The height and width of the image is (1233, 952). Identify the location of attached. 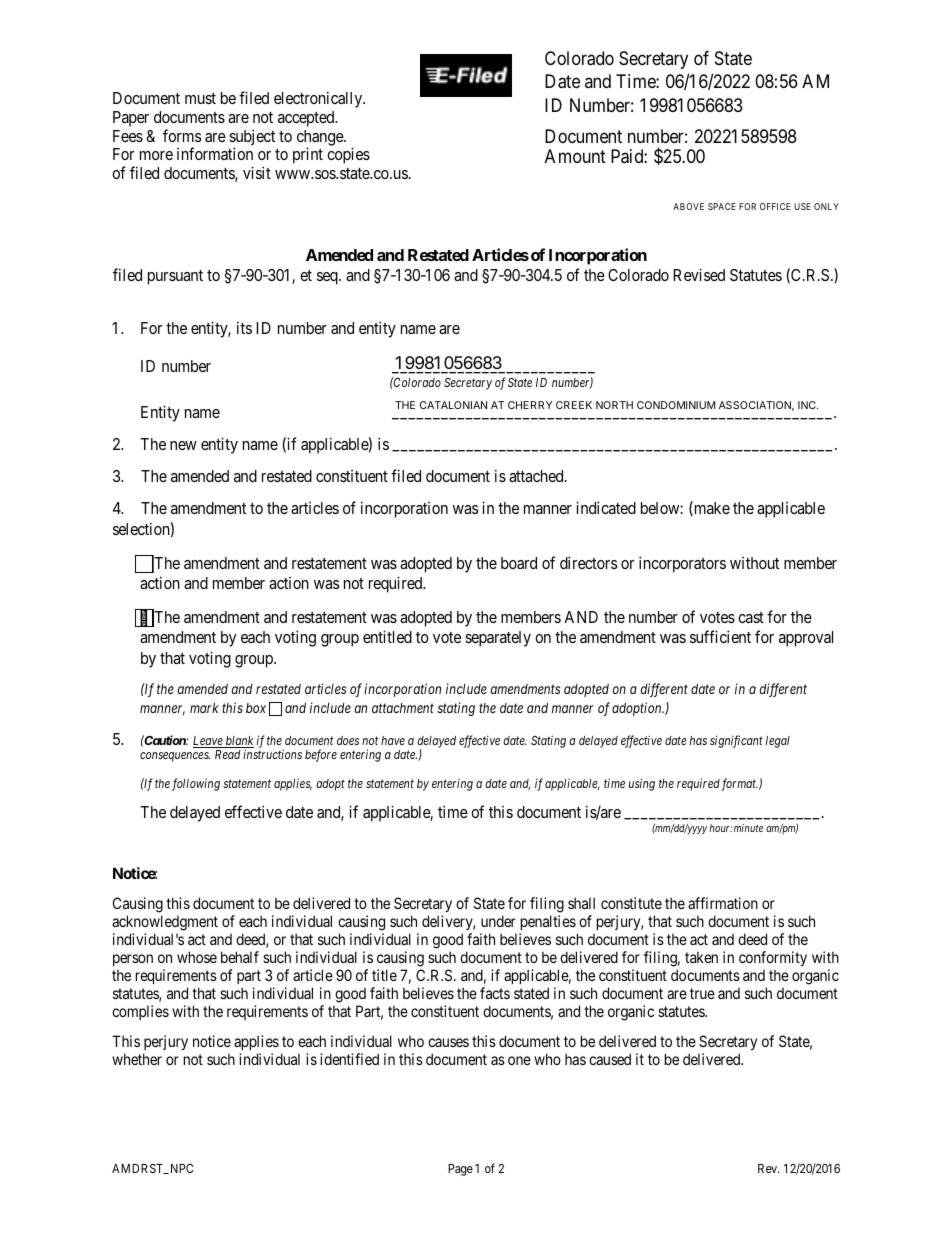
(537, 476).
